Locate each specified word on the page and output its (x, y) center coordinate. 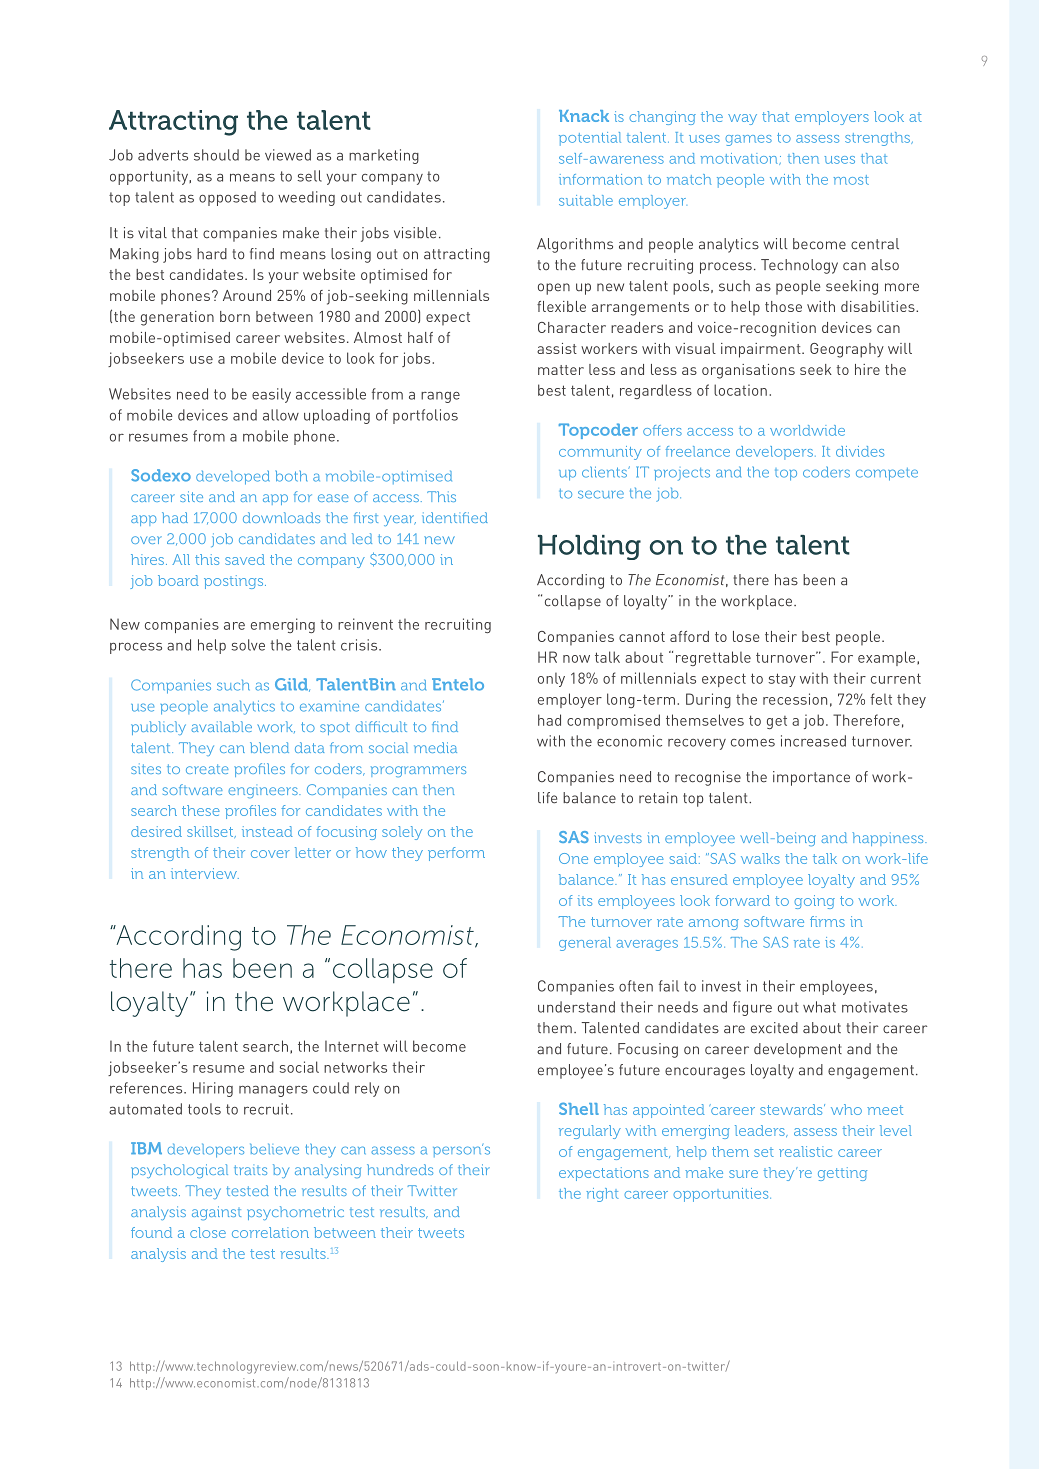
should (216, 155)
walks (760, 858)
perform (456, 854)
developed (233, 477)
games (748, 140)
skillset (211, 832)
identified (455, 517)
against (216, 1213)
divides (860, 451)
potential (590, 139)
